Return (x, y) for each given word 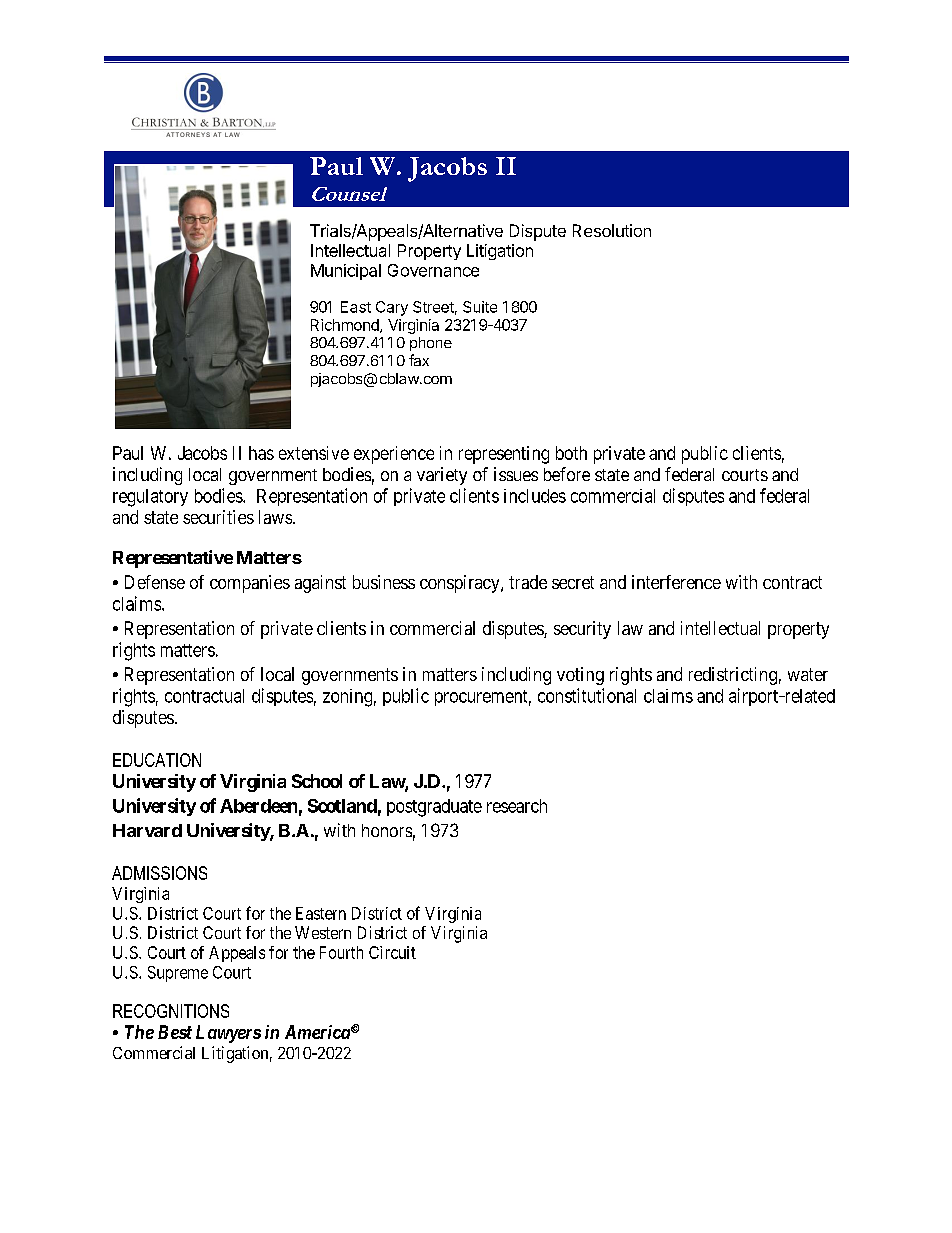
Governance (433, 270)
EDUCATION (157, 760)
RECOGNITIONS (171, 1011)
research (517, 806)
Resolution (612, 230)
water (808, 674)
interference (676, 582)
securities (218, 517)
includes (535, 496)
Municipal (346, 272)
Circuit (392, 952)
